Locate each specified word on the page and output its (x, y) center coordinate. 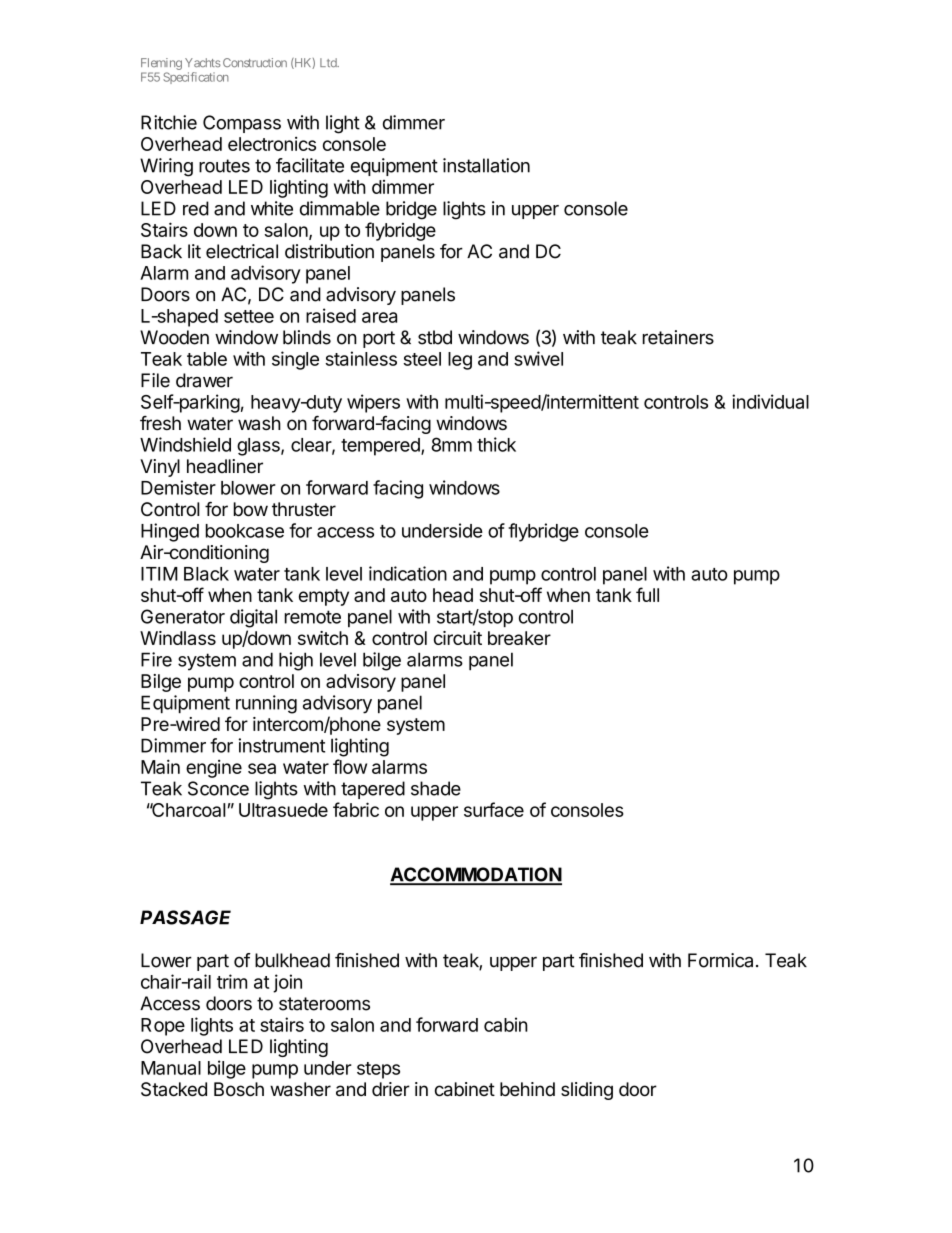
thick (496, 444)
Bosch (239, 1089)
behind (527, 1089)
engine (214, 769)
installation (486, 165)
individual (770, 401)
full (647, 594)
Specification (196, 78)
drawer (204, 380)
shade (436, 788)
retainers (678, 337)
